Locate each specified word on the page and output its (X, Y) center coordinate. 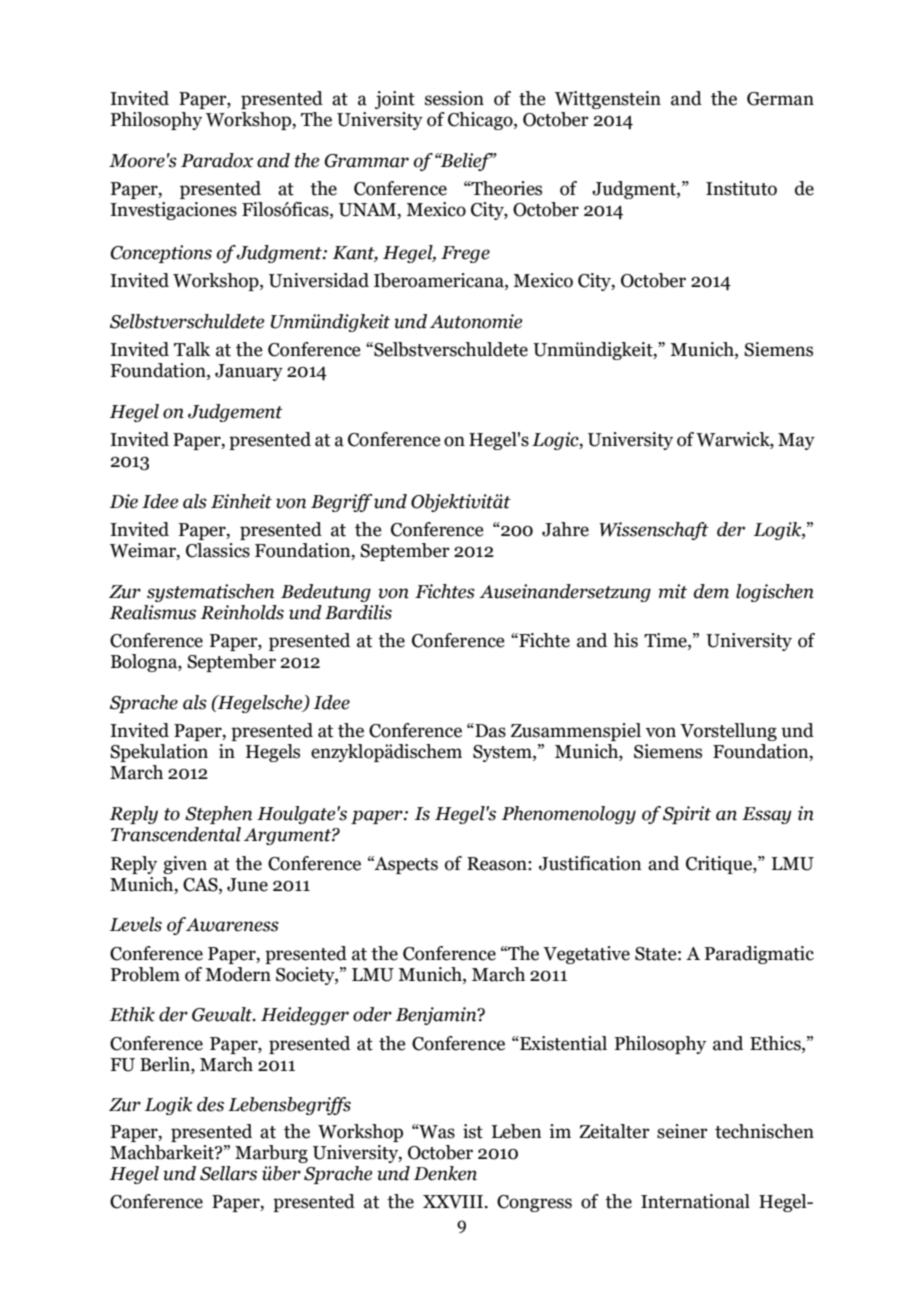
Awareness (232, 924)
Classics (218, 550)
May (796, 441)
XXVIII (453, 1202)
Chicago (481, 121)
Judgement (235, 413)
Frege (465, 254)
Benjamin (437, 1016)
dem (711, 591)
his (625, 640)
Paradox (217, 160)
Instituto (741, 188)
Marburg (271, 1154)
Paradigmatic (759, 955)
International (695, 1201)
